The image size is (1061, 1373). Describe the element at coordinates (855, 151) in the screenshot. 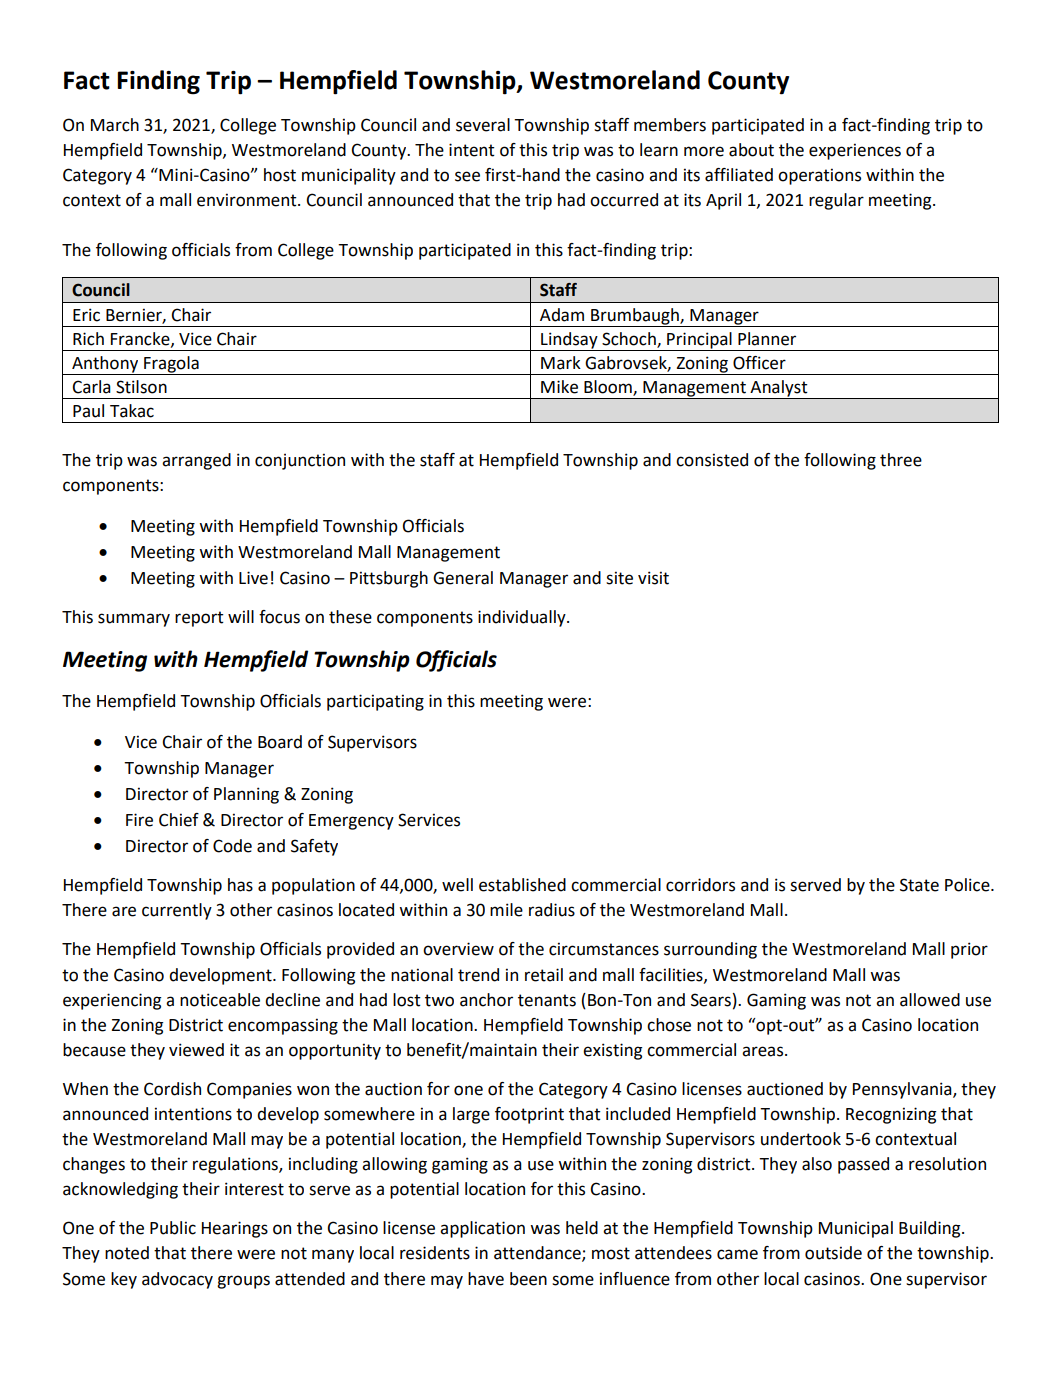

I see `experiences` at that location.
